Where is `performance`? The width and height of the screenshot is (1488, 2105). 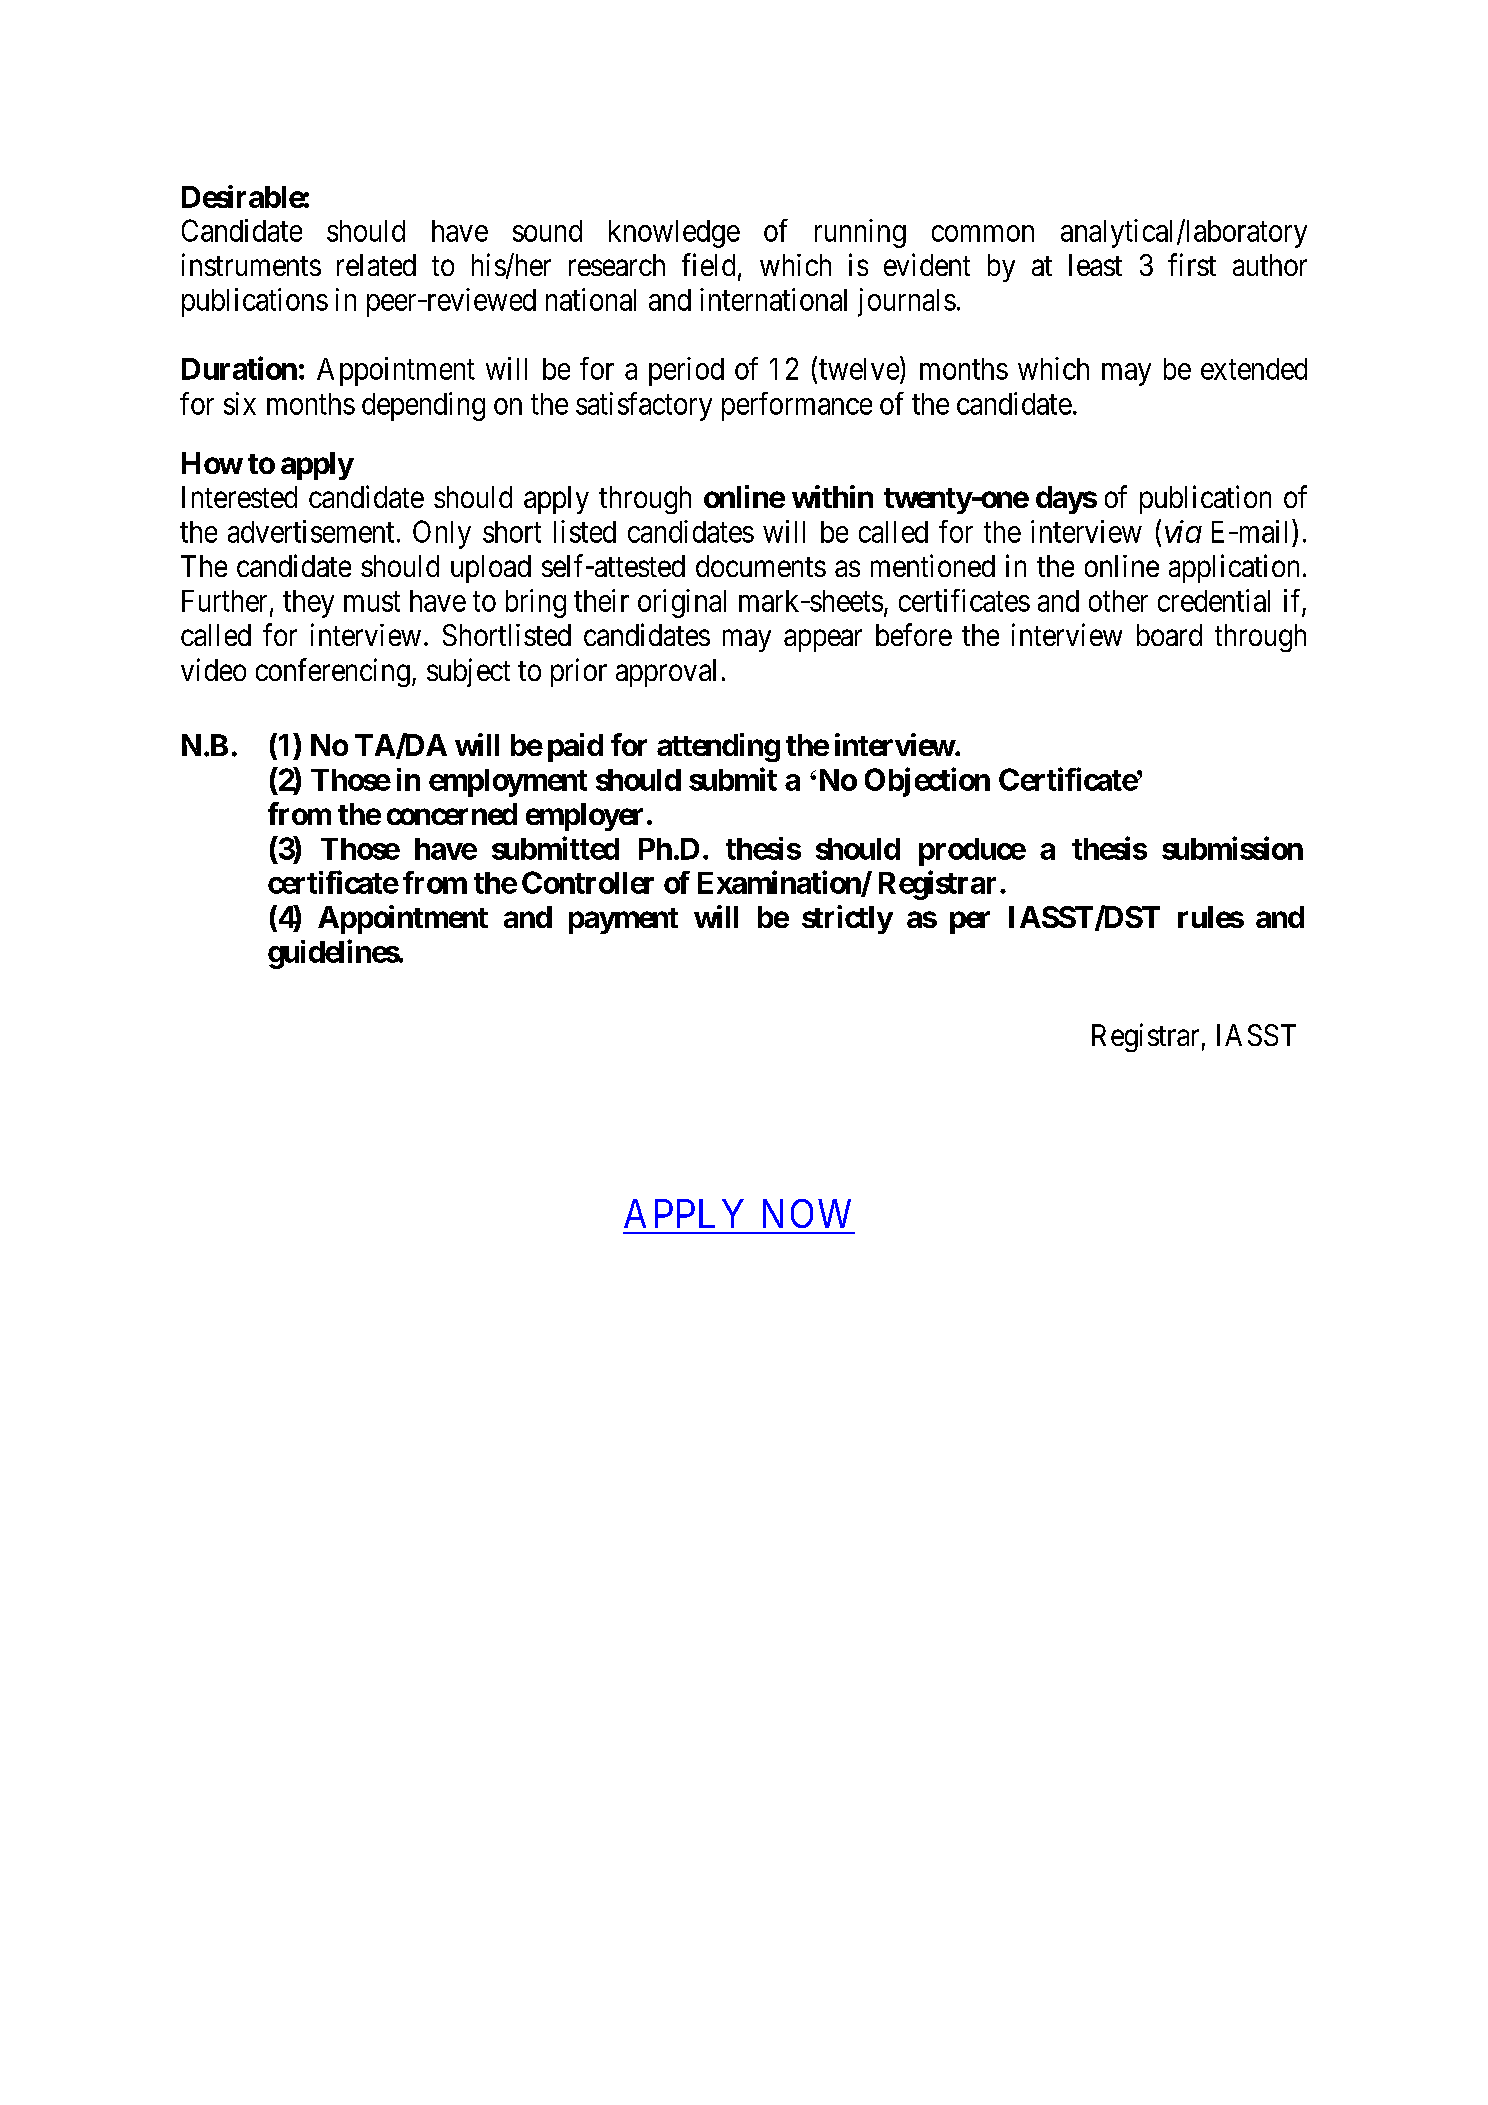
performance is located at coordinates (797, 406).
